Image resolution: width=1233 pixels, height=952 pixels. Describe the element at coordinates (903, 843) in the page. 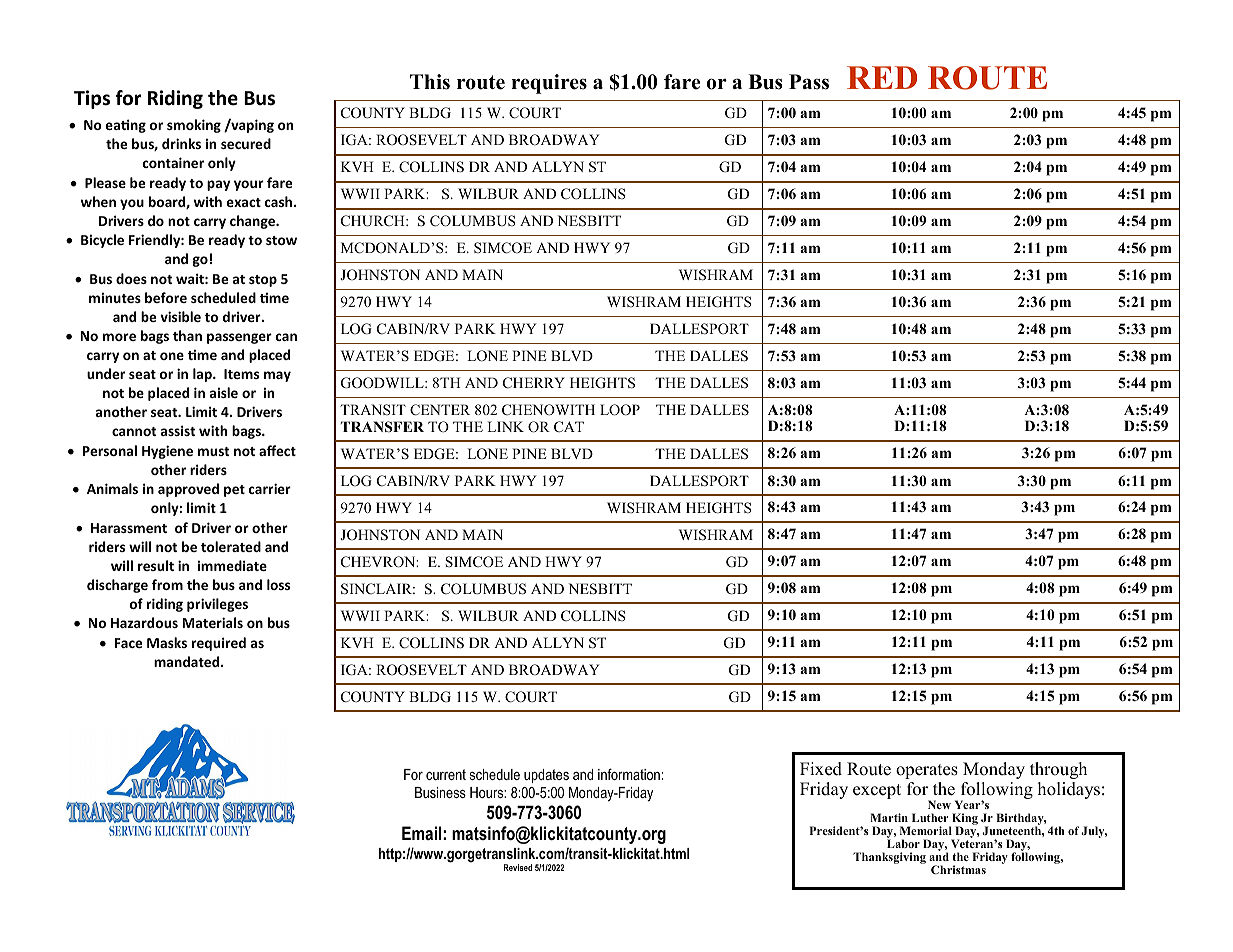

I see `Labor` at that location.
